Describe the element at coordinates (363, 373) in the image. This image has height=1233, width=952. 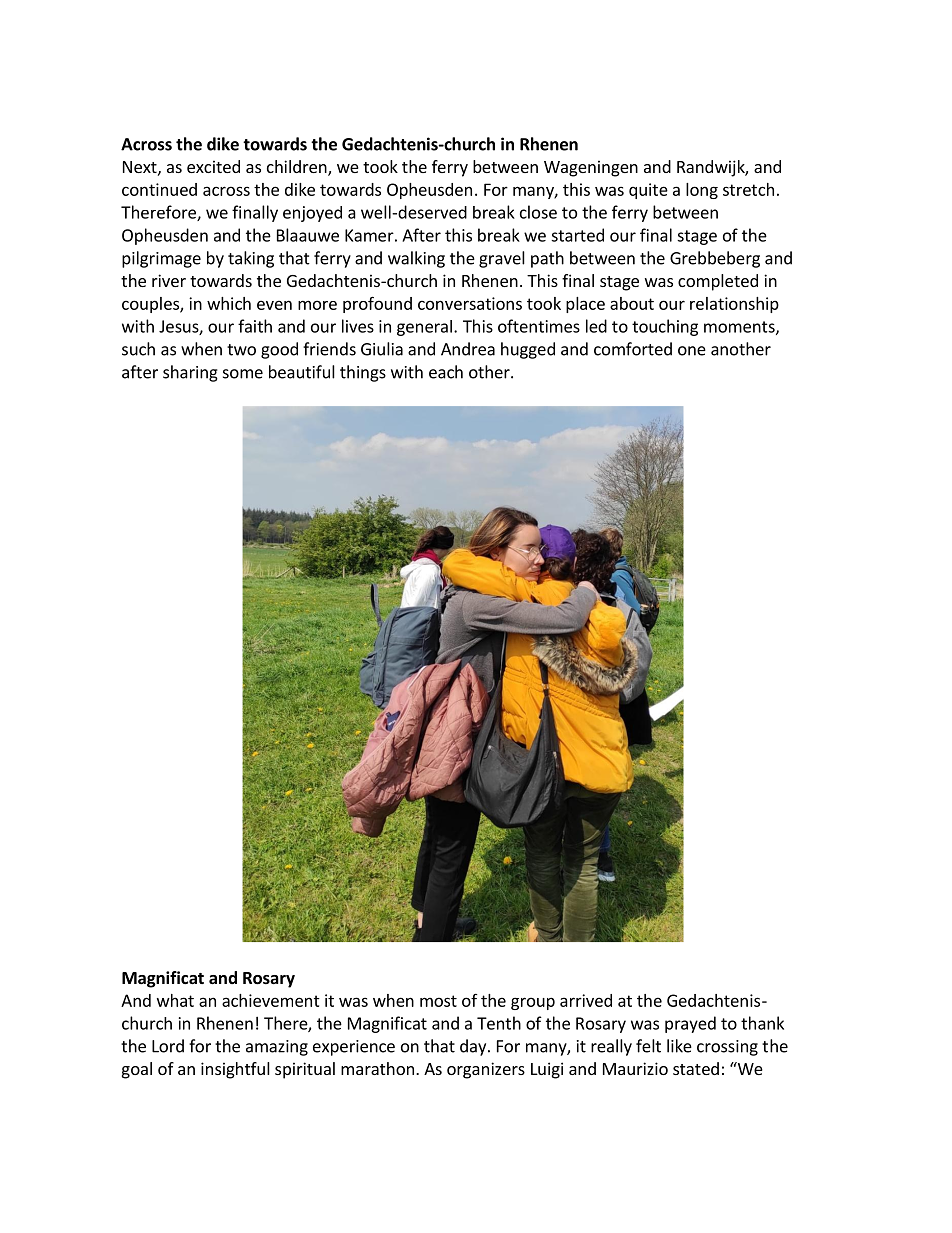
I see `things` at that location.
